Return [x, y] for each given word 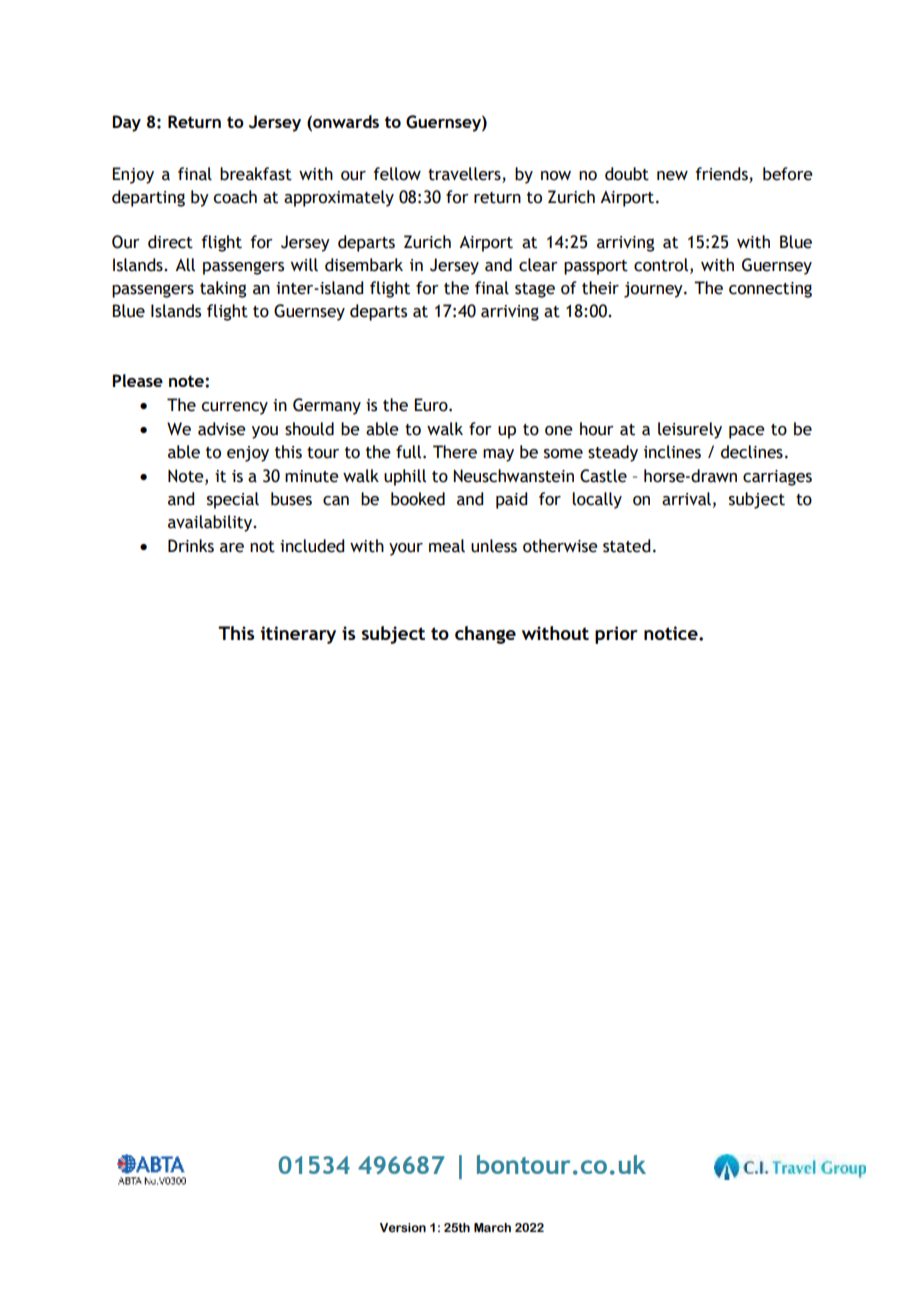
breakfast [256, 174]
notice [672, 633]
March [492, 1227]
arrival [686, 499]
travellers [464, 174]
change [485, 635]
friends [722, 174]
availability [211, 523]
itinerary [298, 635]
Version [403, 1227]
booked [418, 499]
